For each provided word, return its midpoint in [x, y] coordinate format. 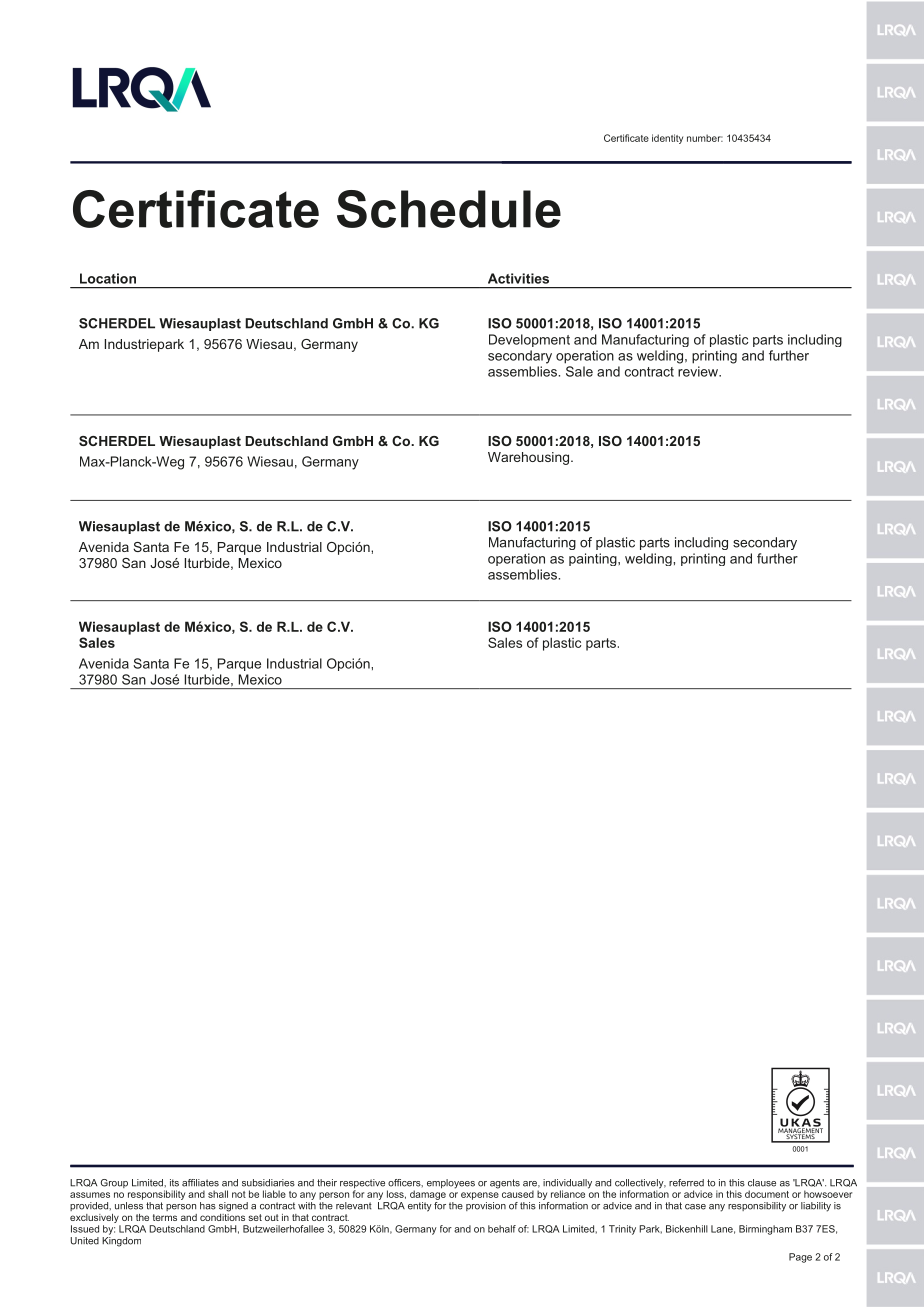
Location [108, 278]
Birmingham [765, 1230]
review [699, 371]
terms [165, 1217]
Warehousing [530, 458]
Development [529, 340]
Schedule [449, 209]
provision [486, 1206]
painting [594, 559]
